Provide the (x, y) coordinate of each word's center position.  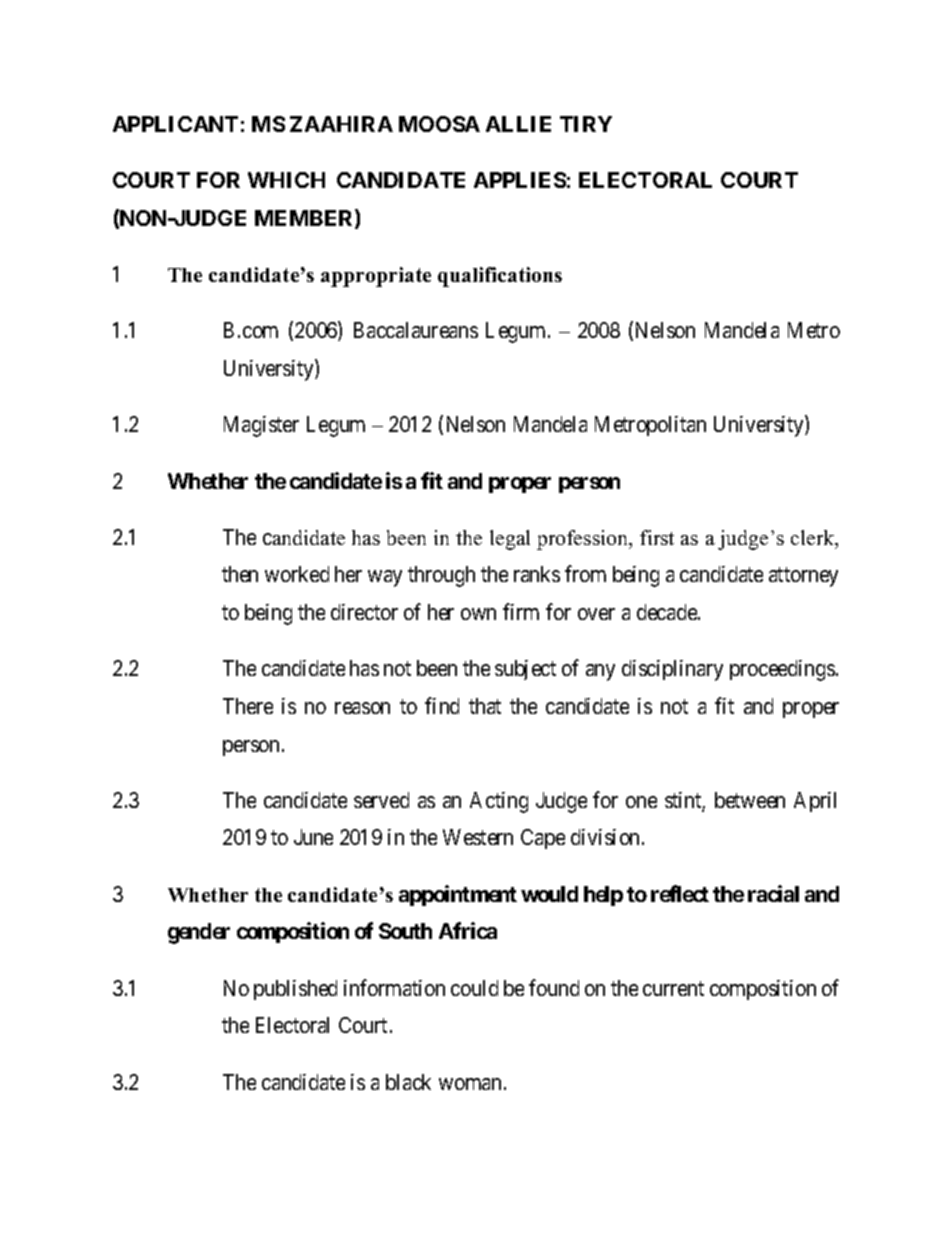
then (240, 574)
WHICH (286, 180)
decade (668, 612)
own (478, 614)
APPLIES (520, 180)
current (673, 988)
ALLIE (518, 124)
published (295, 990)
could (474, 988)
